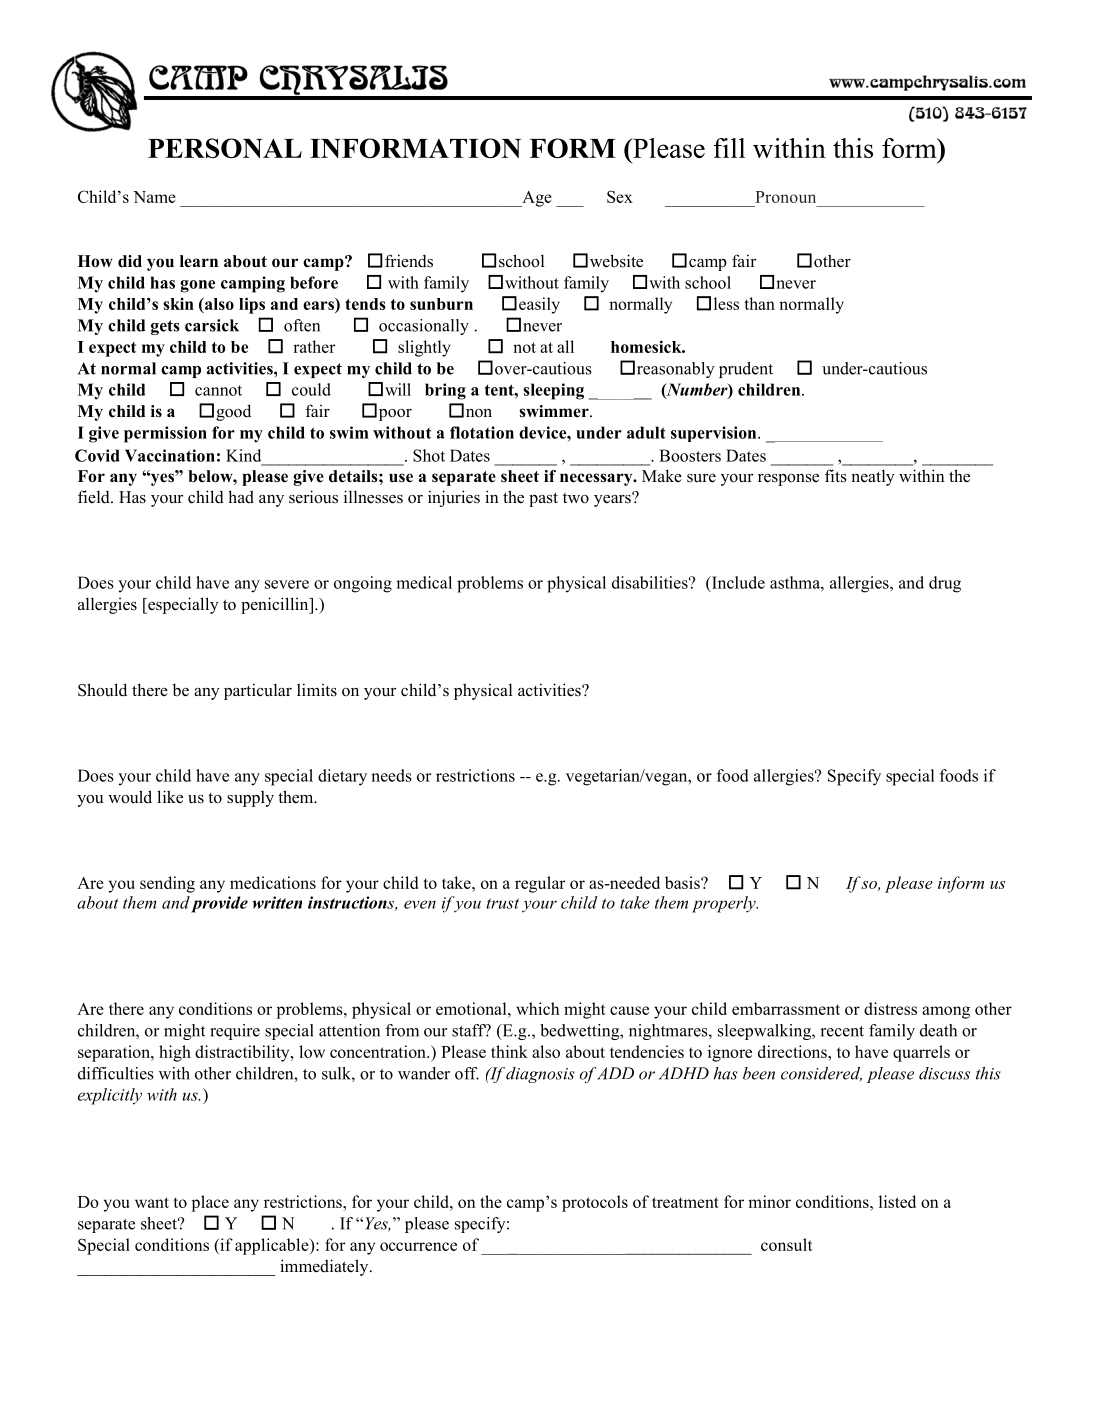 This screenshot has width=1093, height=1415. What do you see at coordinates (154, 197) in the screenshot?
I see `Name` at bounding box center [154, 197].
